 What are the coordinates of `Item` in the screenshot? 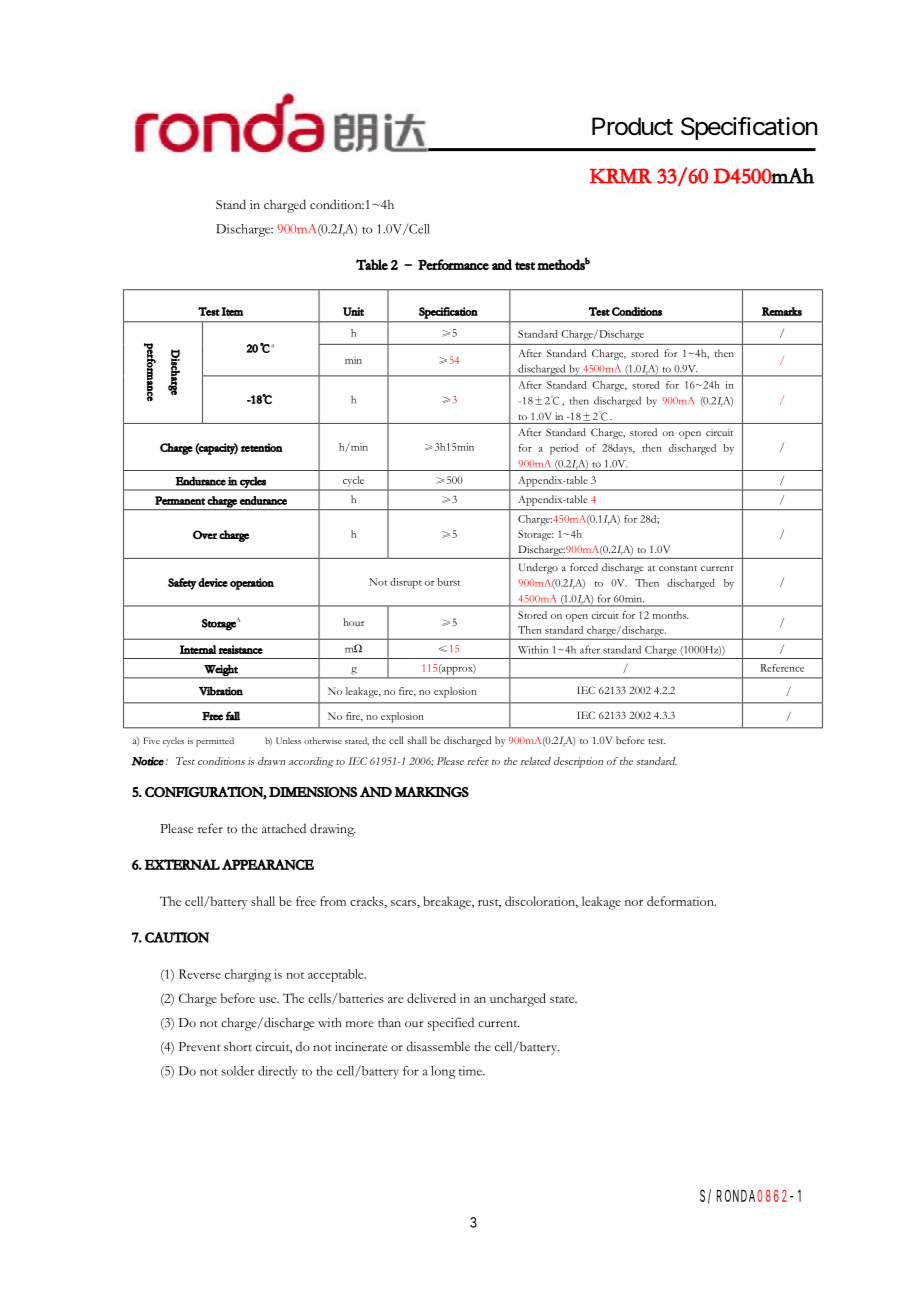 It's located at (232, 311).
